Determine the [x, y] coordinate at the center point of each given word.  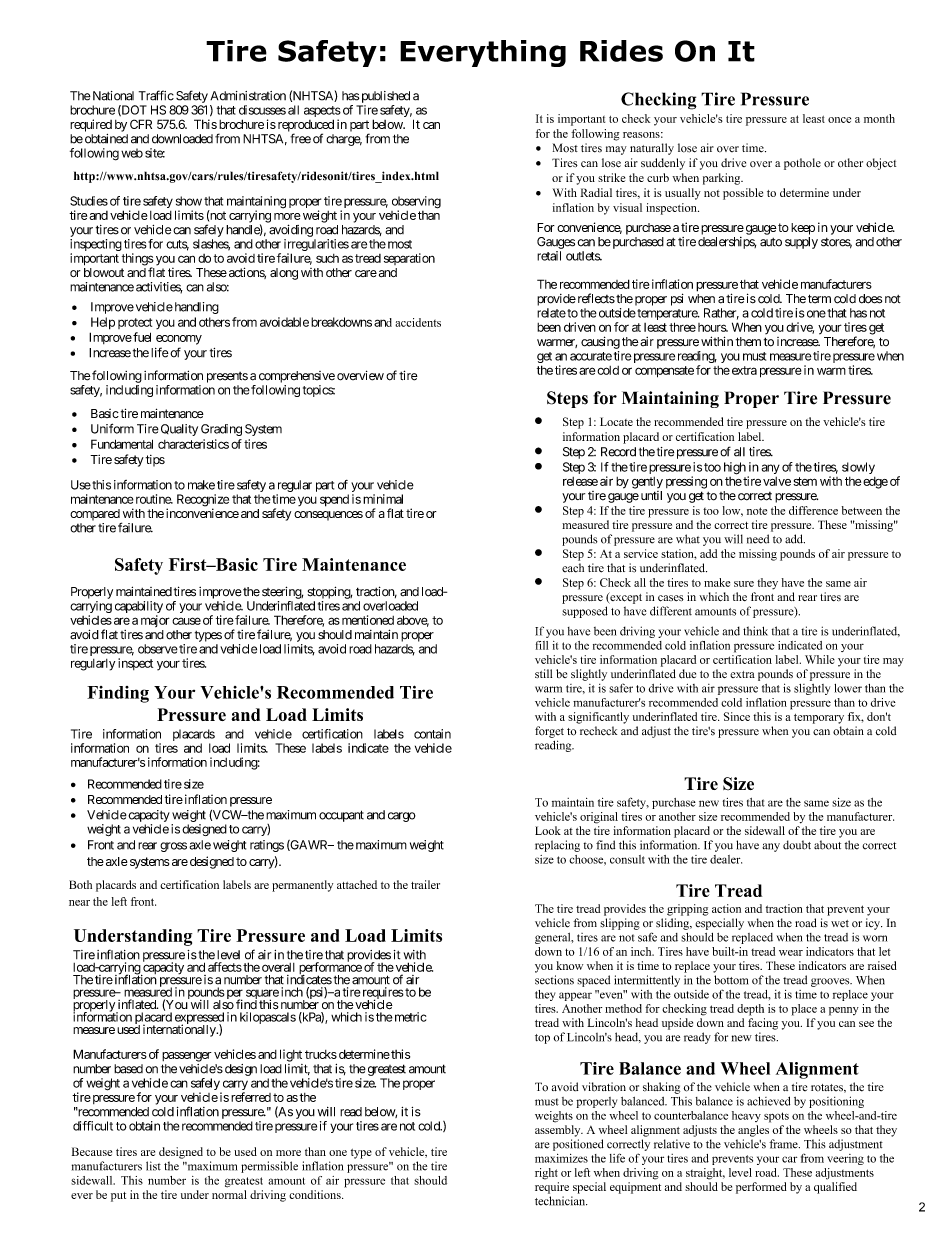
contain [432, 734]
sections [554, 980]
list [153, 1166]
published [386, 97]
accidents [418, 322]
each [573, 568]
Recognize [203, 501]
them [748, 342]
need [758, 539]
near [79, 903]
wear [791, 953]
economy [179, 340]
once [839, 120]
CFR [141, 124]
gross [173, 847]
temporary [819, 719]
